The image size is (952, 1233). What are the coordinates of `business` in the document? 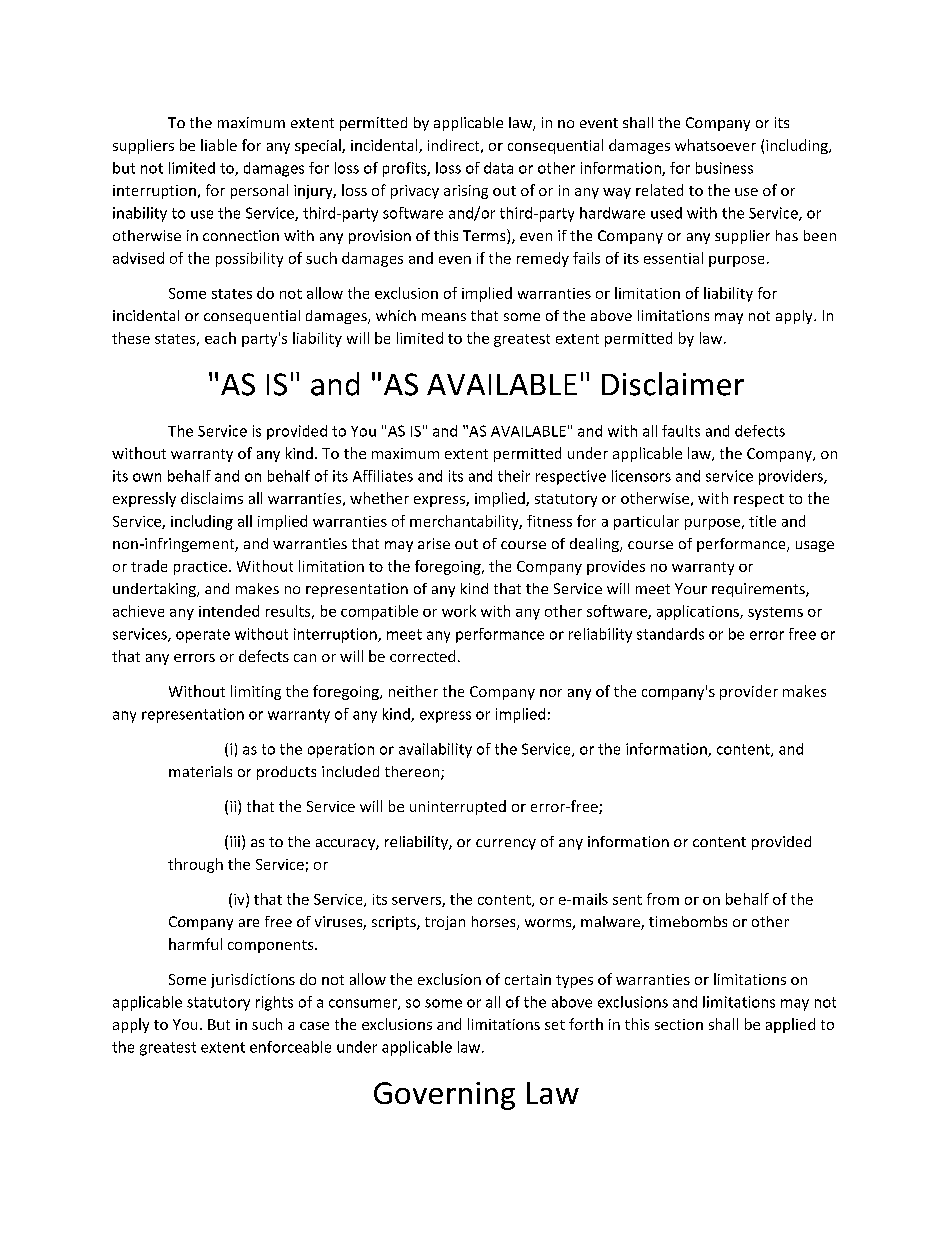 It's located at (724, 168).
